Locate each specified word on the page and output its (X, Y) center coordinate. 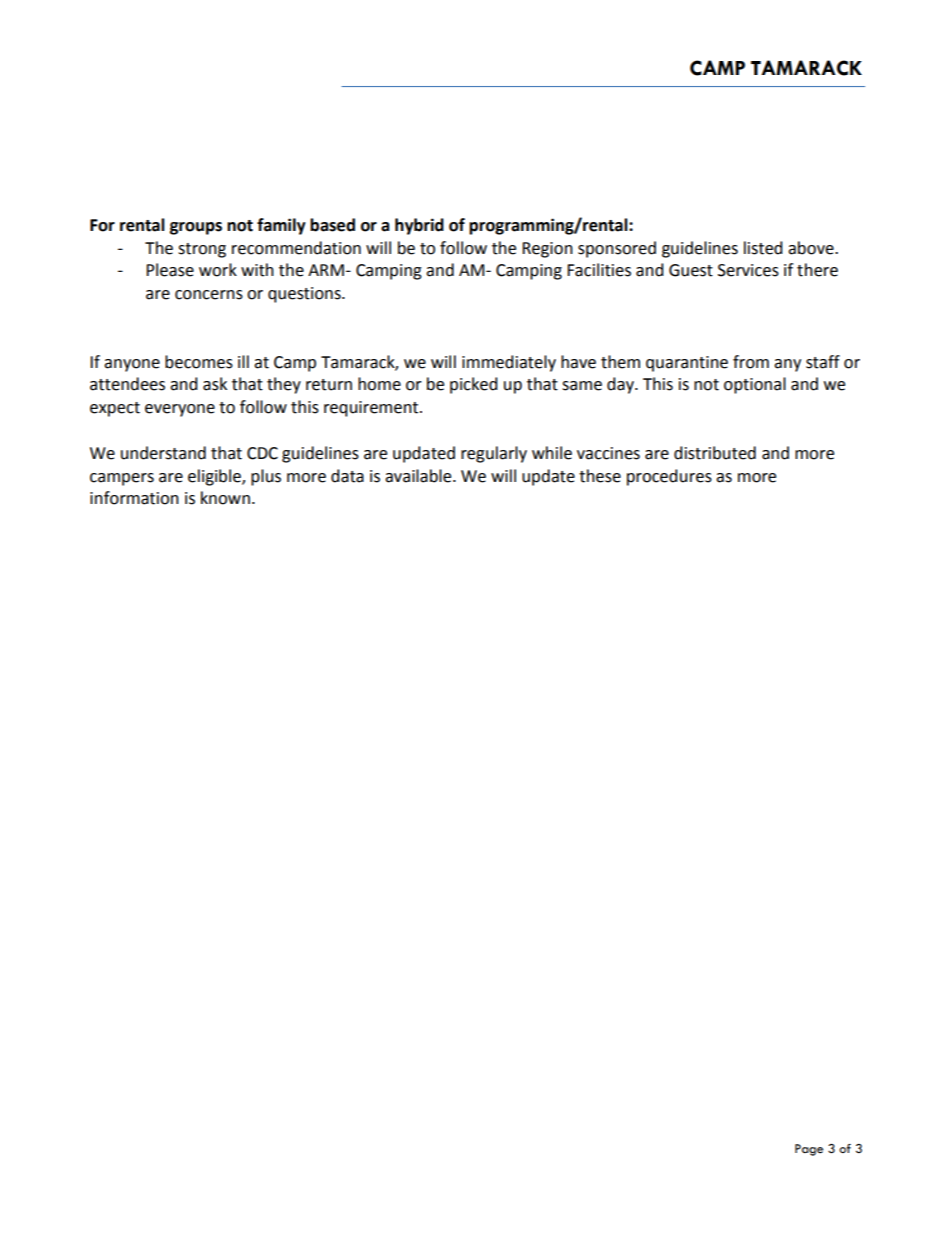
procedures (669, 477)
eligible (215, 477)
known (225, 498)
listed (763, 248)
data (347, 476)
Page (809, 1150)
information (134, 498)
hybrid (419, 226)
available (419, 476)
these (600, 476)
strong (202, 250)
